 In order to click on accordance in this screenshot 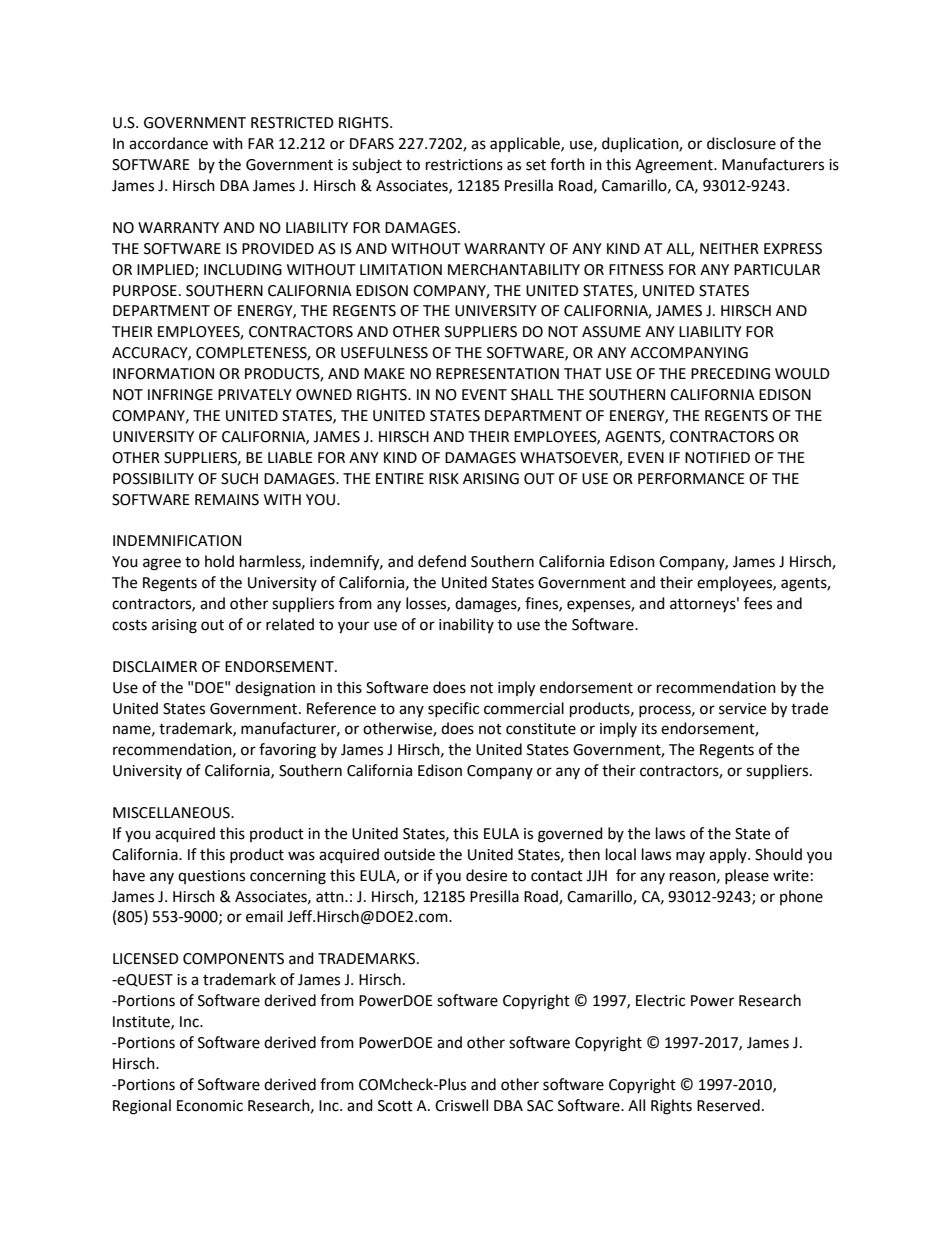, I will do `click(168, 143)`.
